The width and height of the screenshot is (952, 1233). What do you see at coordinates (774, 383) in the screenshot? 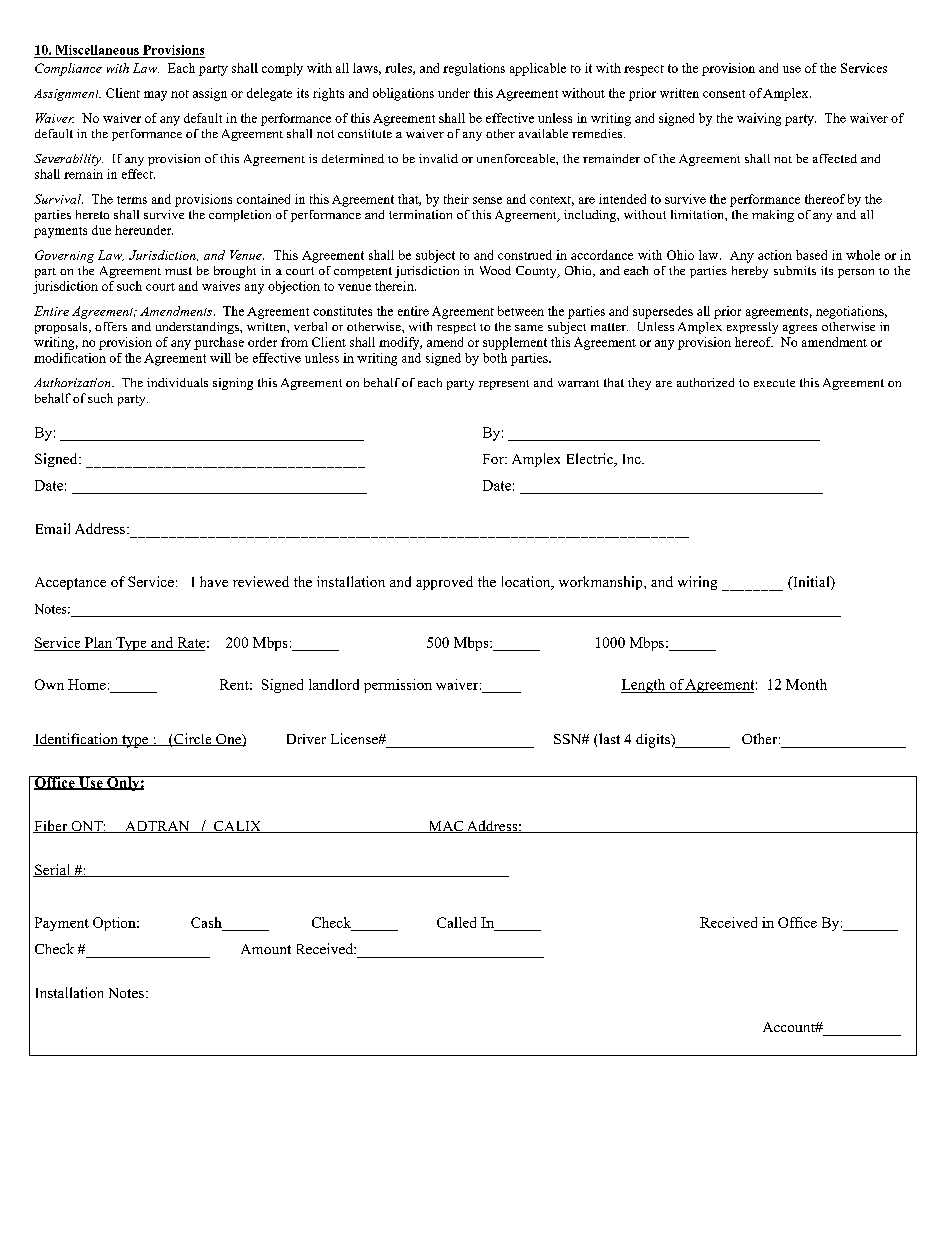
I see `execute` at bounding box center [774, 383].
